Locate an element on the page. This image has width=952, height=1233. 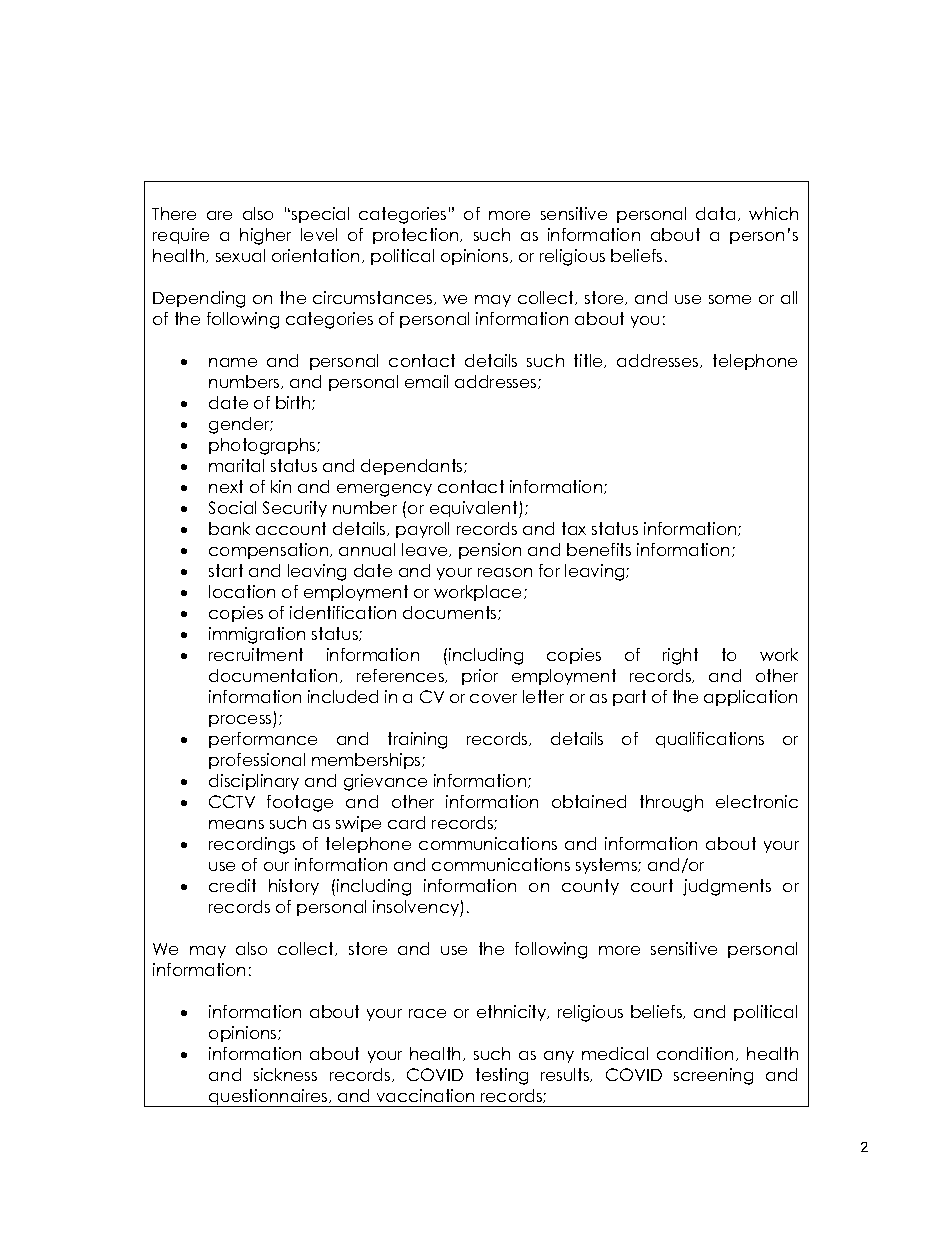
higher is located at coordinates (265, 236).
